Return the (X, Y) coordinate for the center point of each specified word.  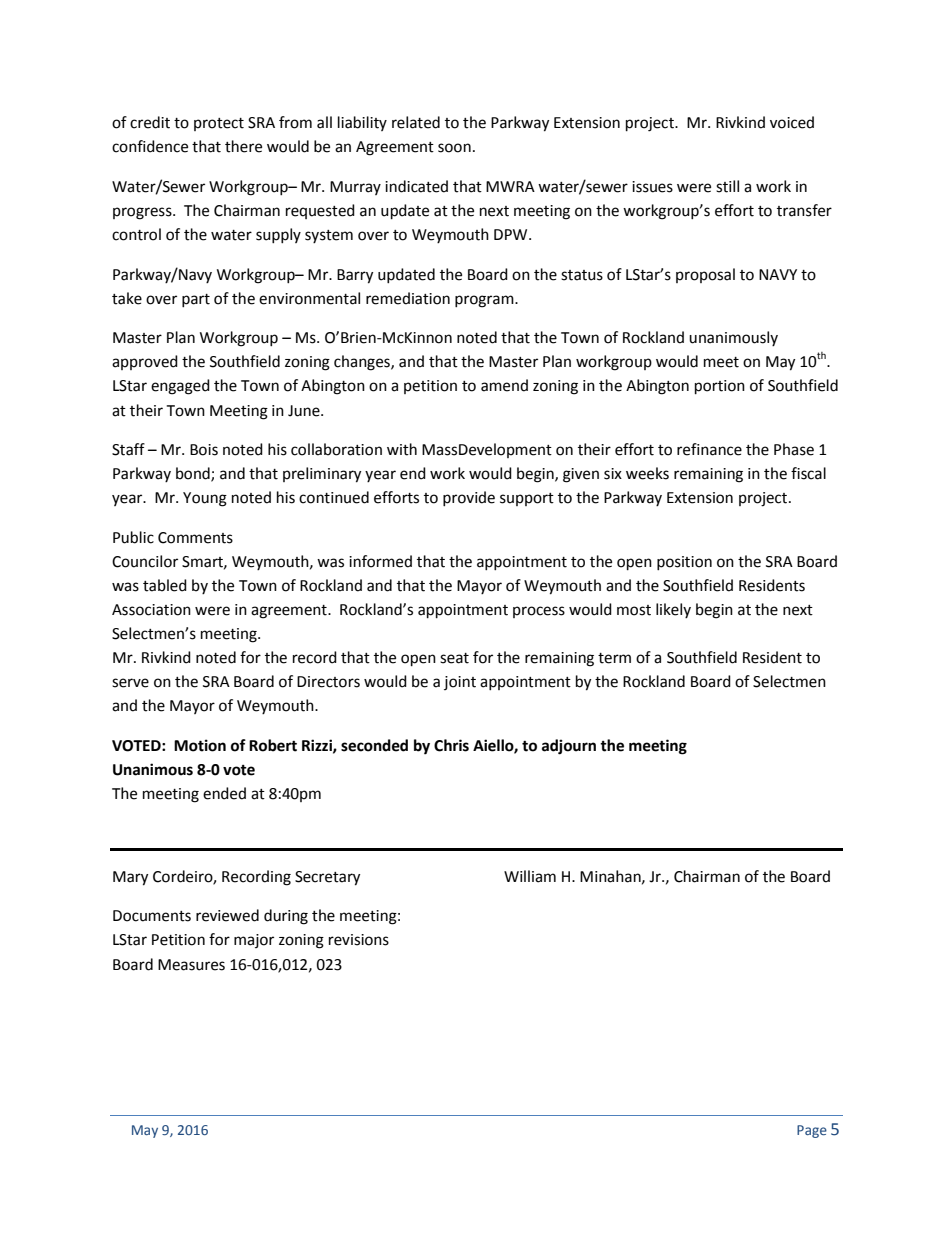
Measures (191, 965)
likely (673, 610)
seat (454, 658)
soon (454, 148)
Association (151, 610)
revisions (359, 940)
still (727, 186)
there (243, 146)
